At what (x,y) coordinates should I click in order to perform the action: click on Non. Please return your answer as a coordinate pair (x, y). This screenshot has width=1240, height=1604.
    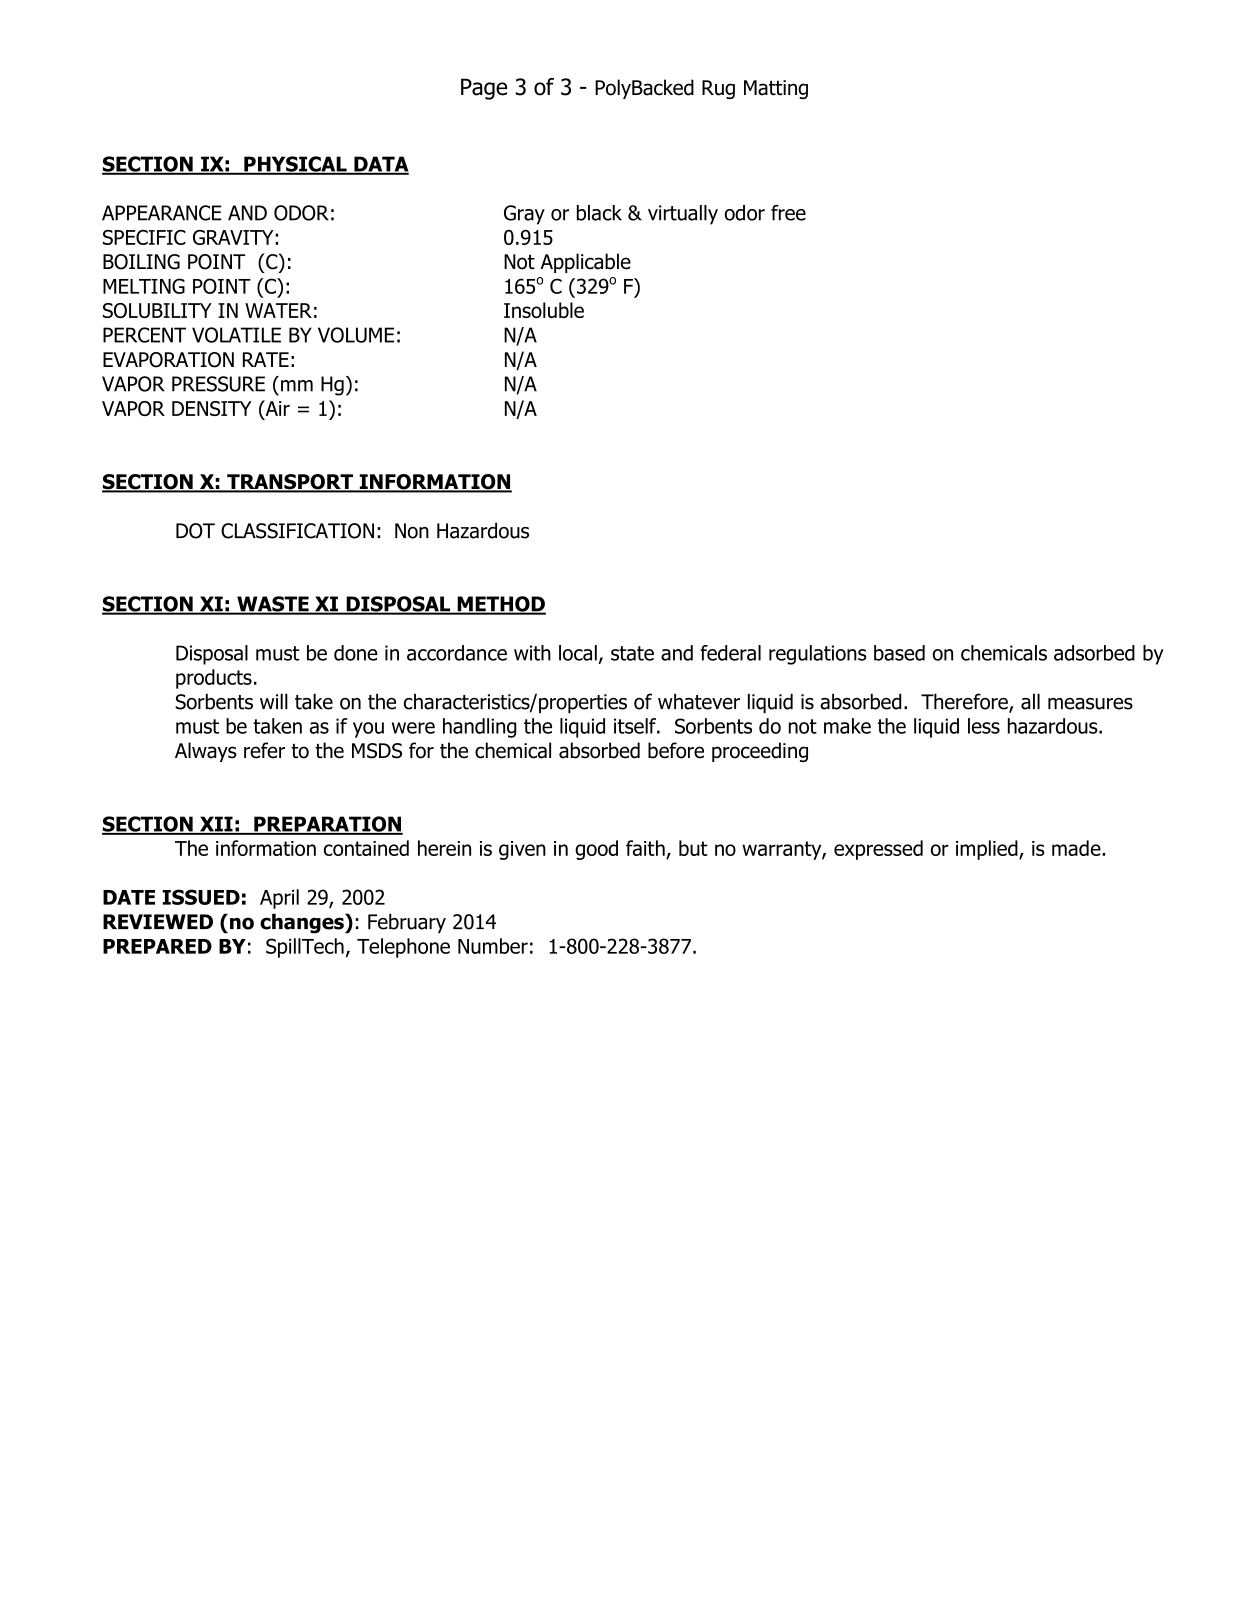
    Looking at the image, I should click on (412, 531).
